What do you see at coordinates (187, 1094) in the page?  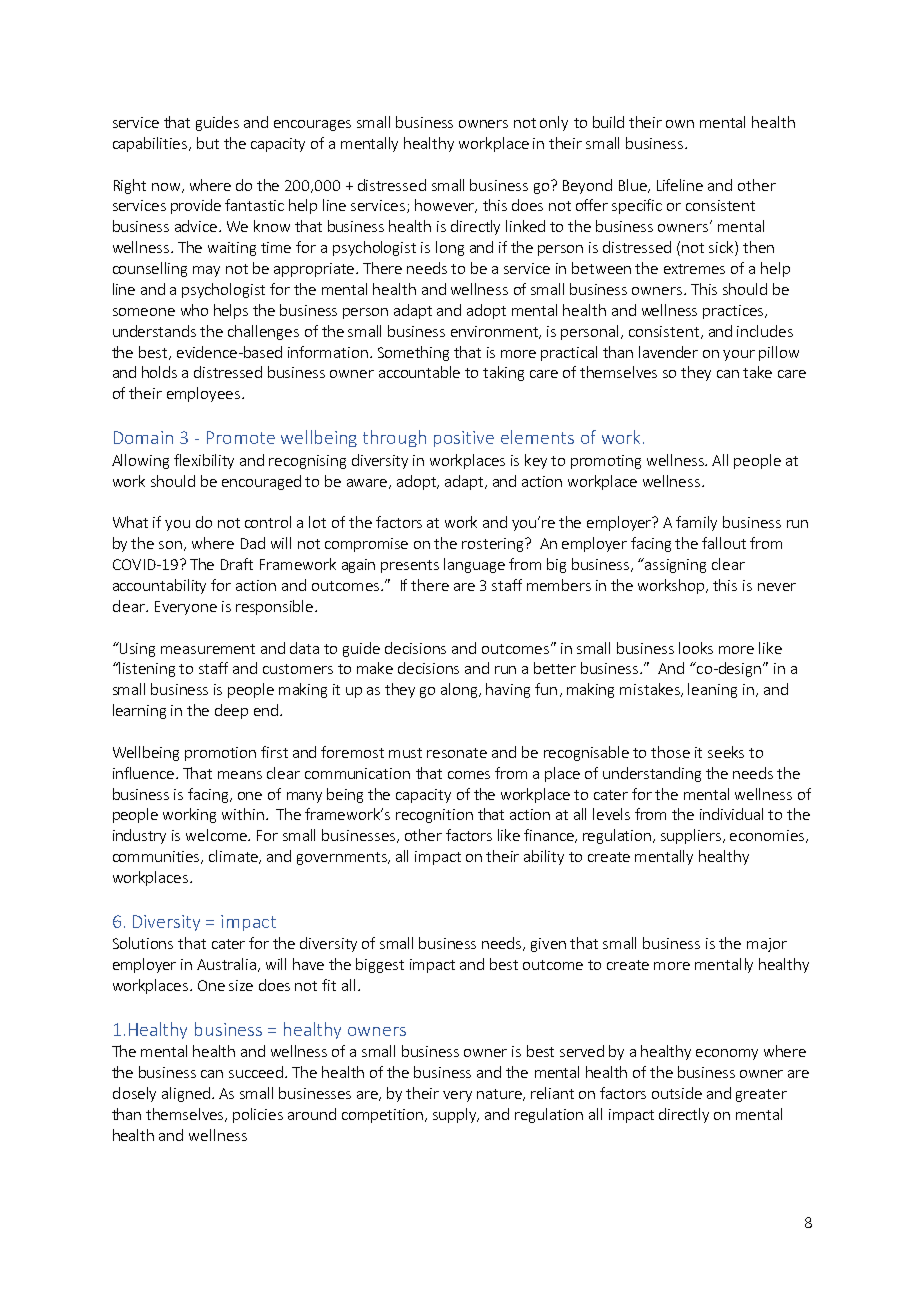 I see `aligned` at bounding box center [187, 1094].
